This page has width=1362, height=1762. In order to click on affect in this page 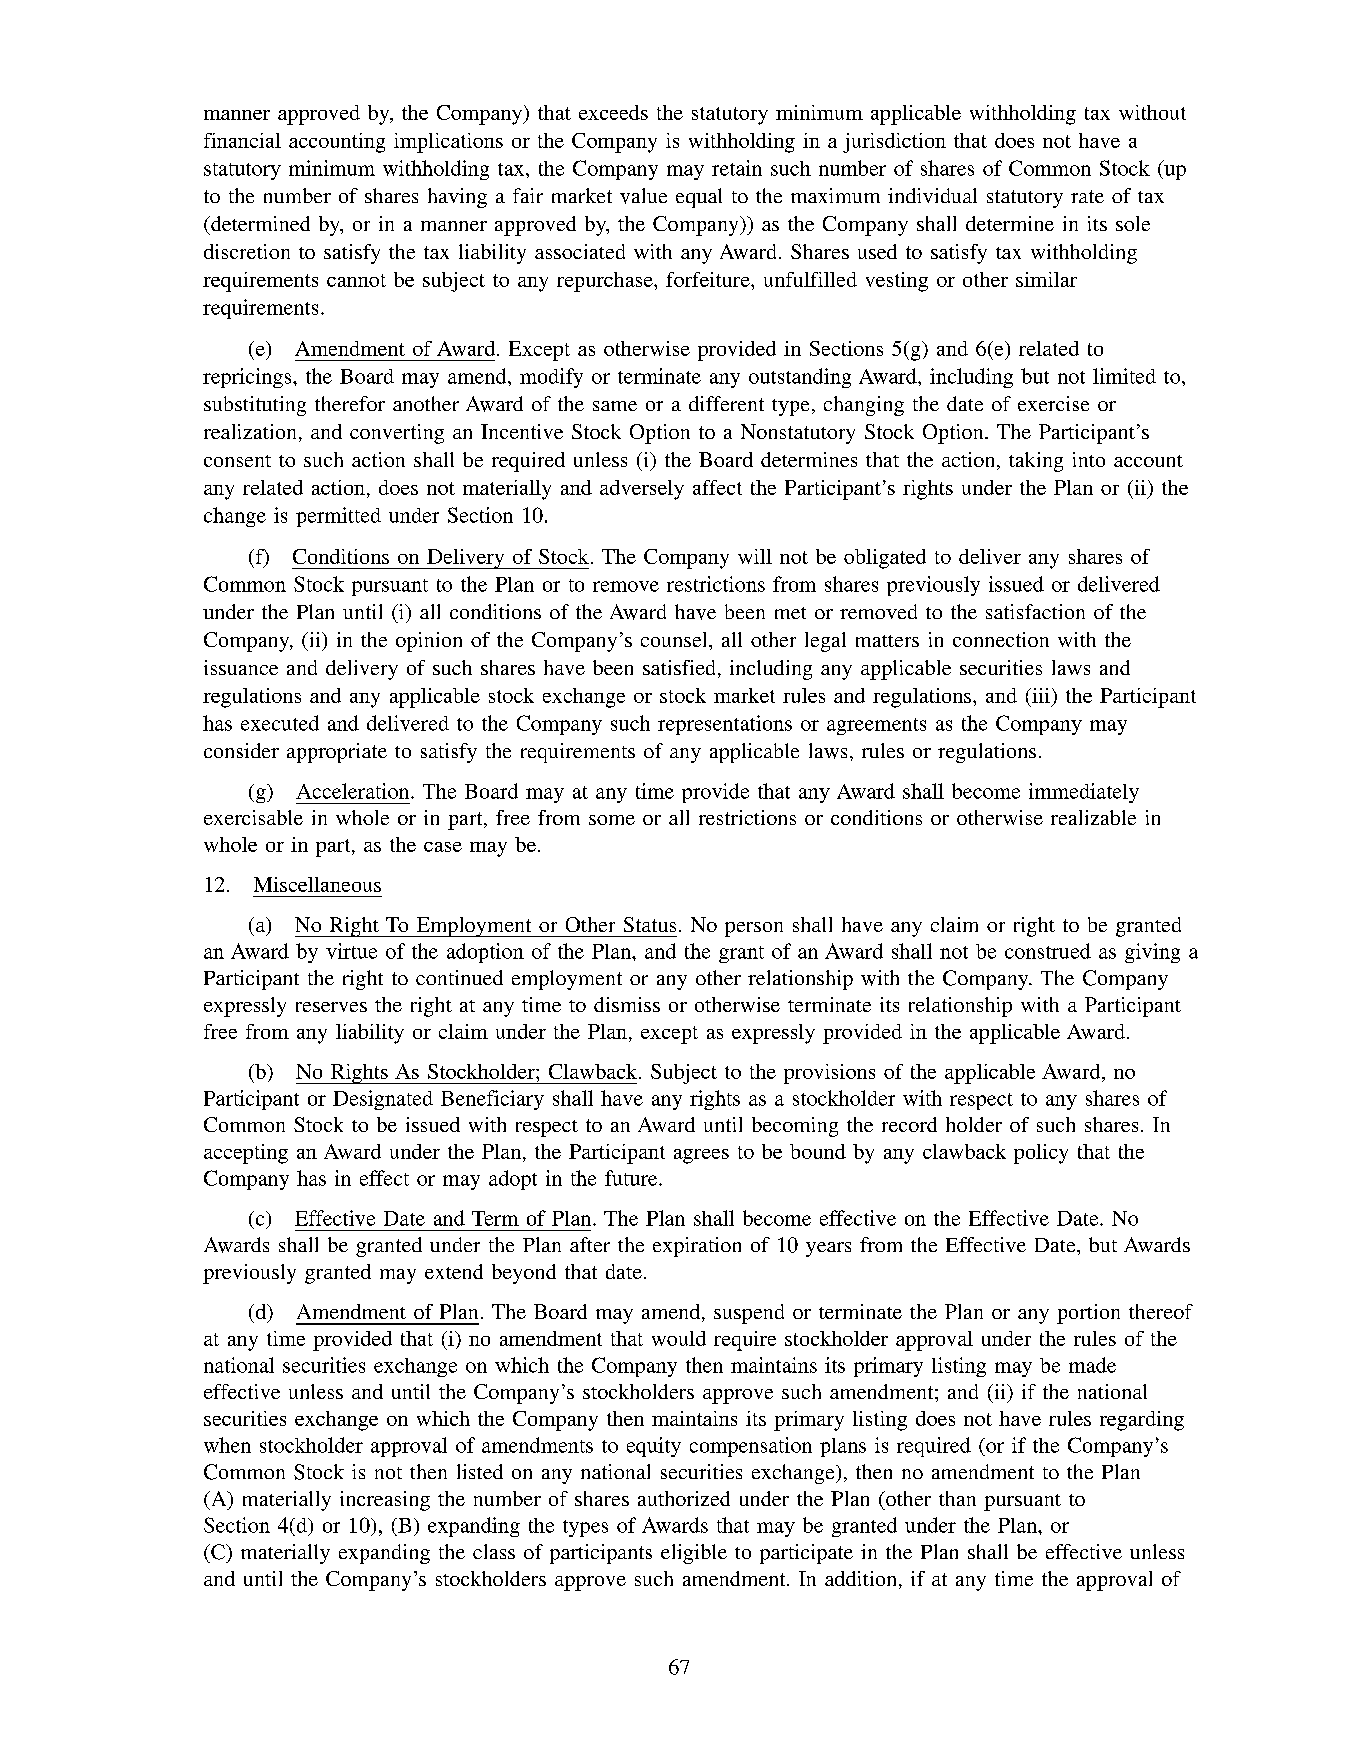, I will do `click(717, 487)`.
